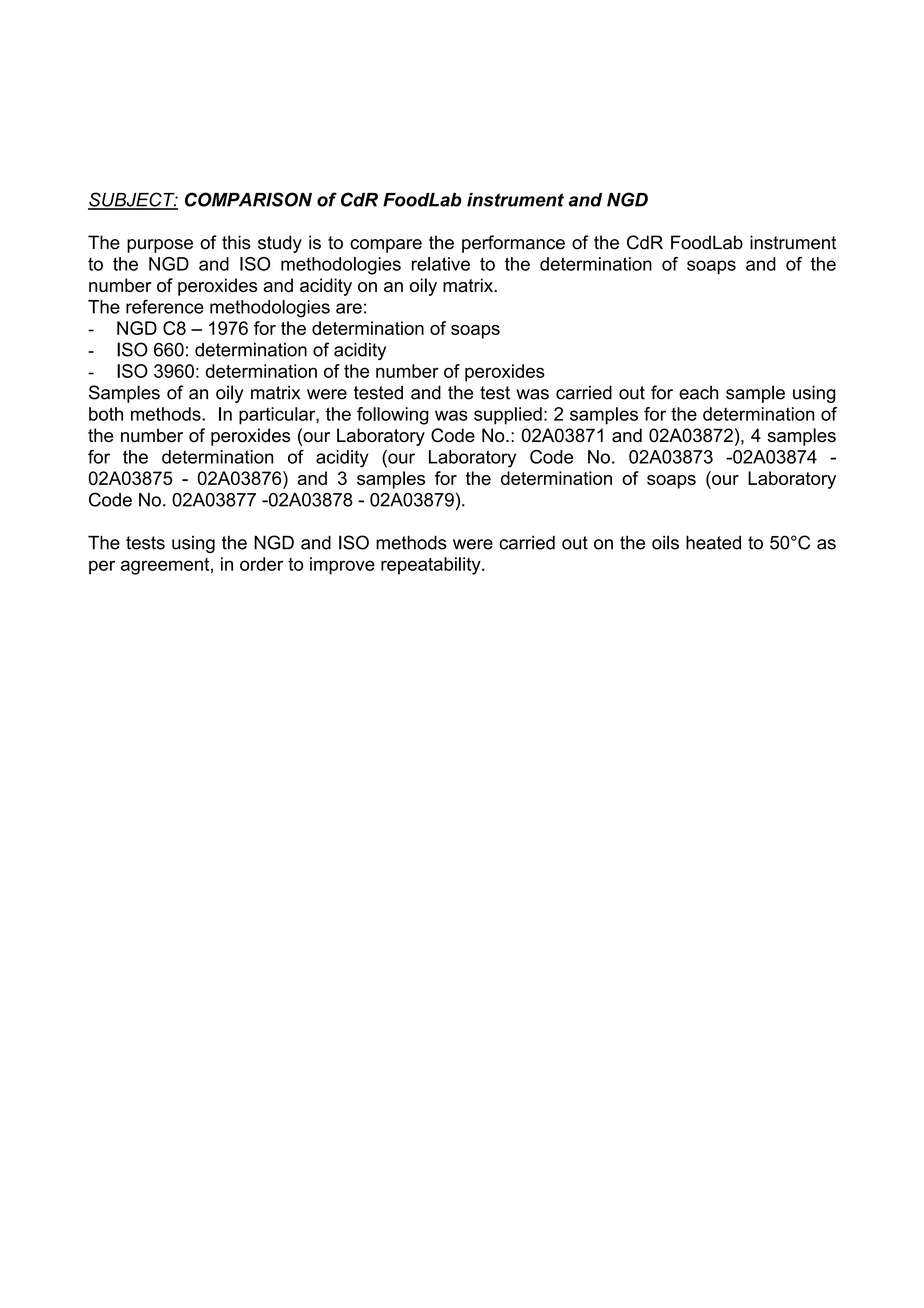 The width and height of the image is (924, 1308). I want to click on oils, so click(665, 542).
